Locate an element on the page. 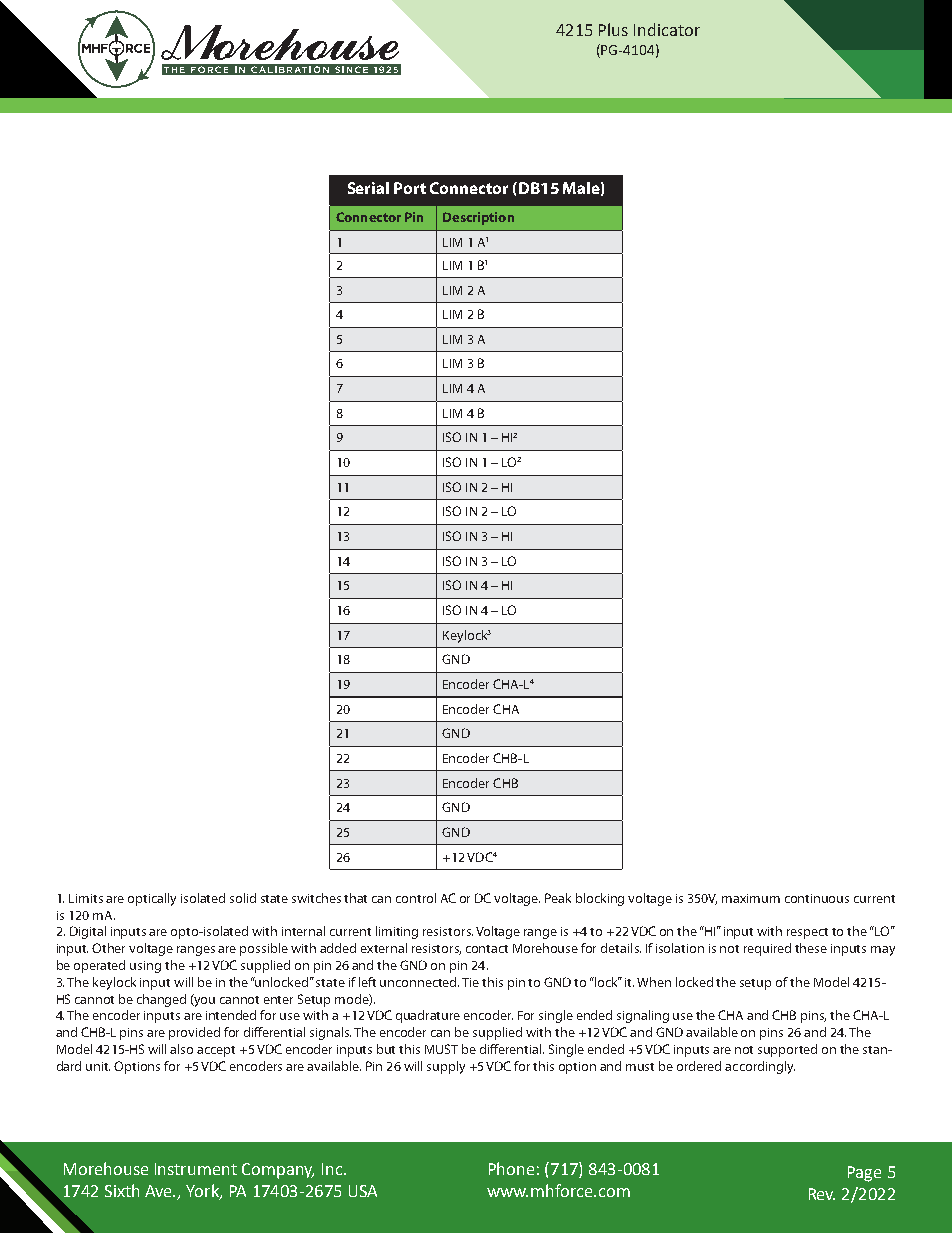 The height and width of the page is (1233, 952). maximum is located at coordinates (751, 898).
